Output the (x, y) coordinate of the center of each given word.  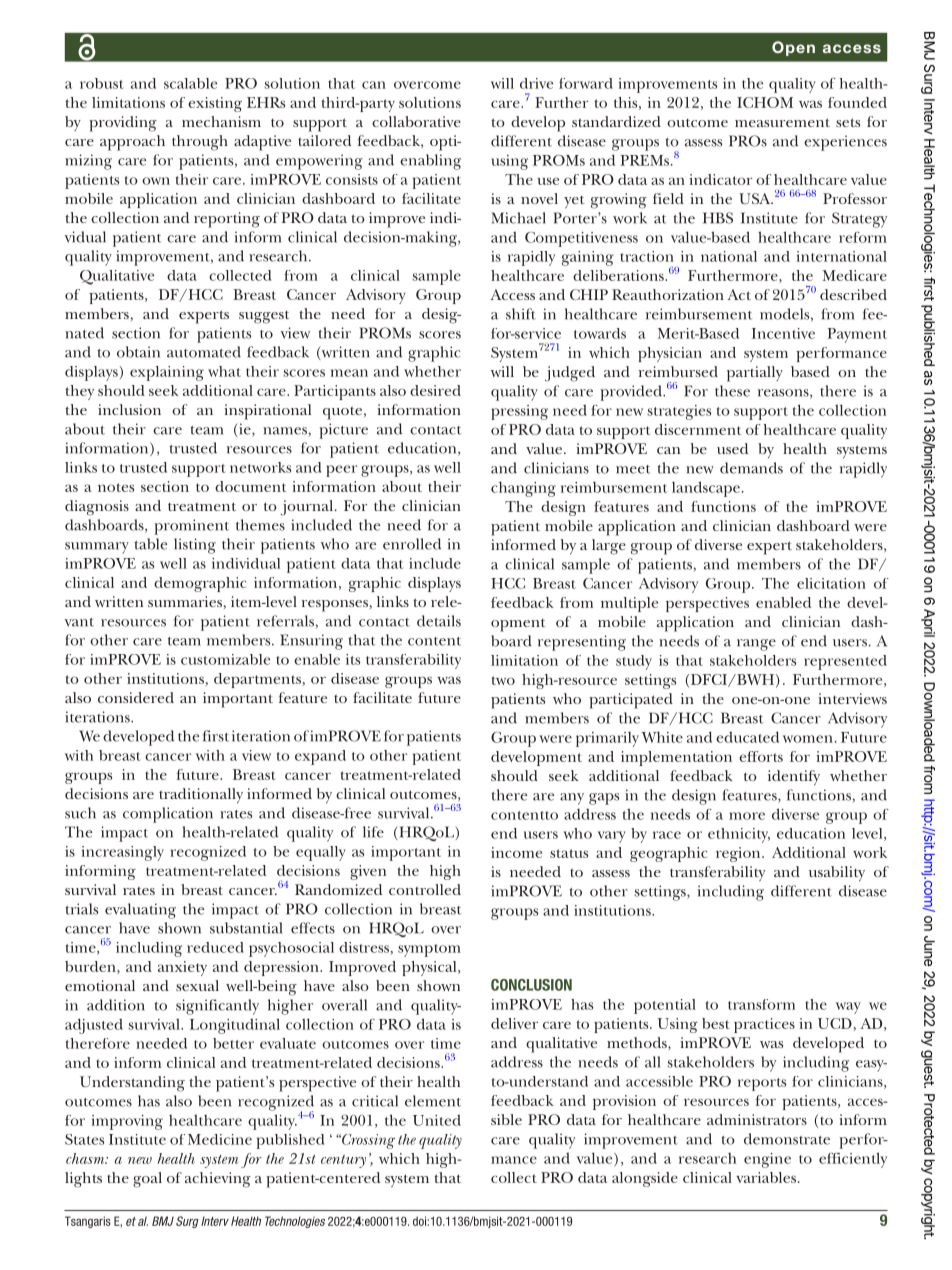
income (516, 852)
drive (536, 83)
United (437, 1120)
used (732, 448)
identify (794, 777)
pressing (519, 412)
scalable (190, 83)
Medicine (220, 1139)
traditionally (201, 795)
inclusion (129, 409)
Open (793, 48)
